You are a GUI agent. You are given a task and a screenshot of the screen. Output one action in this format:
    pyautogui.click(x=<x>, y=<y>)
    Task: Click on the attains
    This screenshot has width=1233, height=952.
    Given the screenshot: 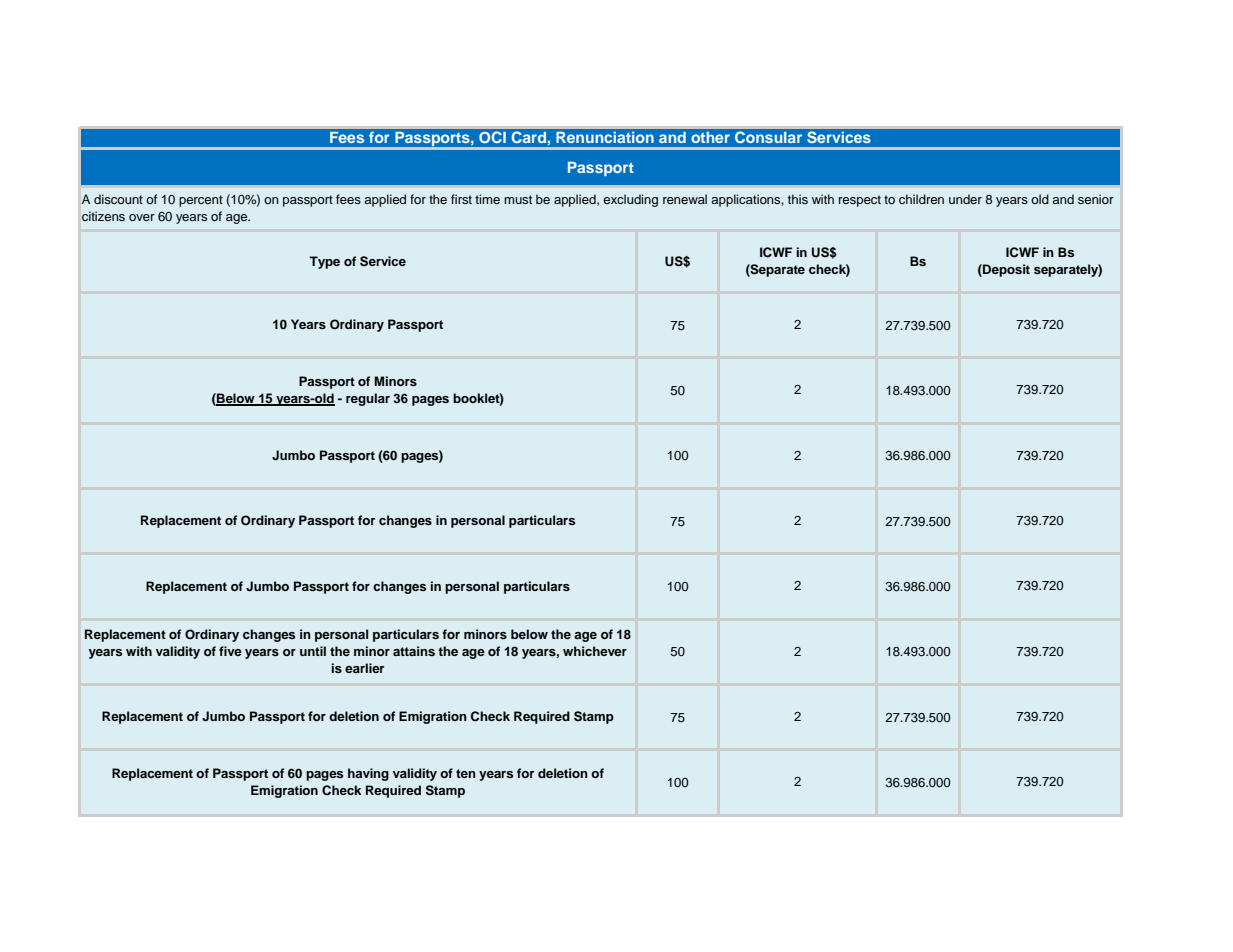 What is the action you would take?
    pyautogui.click(x=414, y=651)
